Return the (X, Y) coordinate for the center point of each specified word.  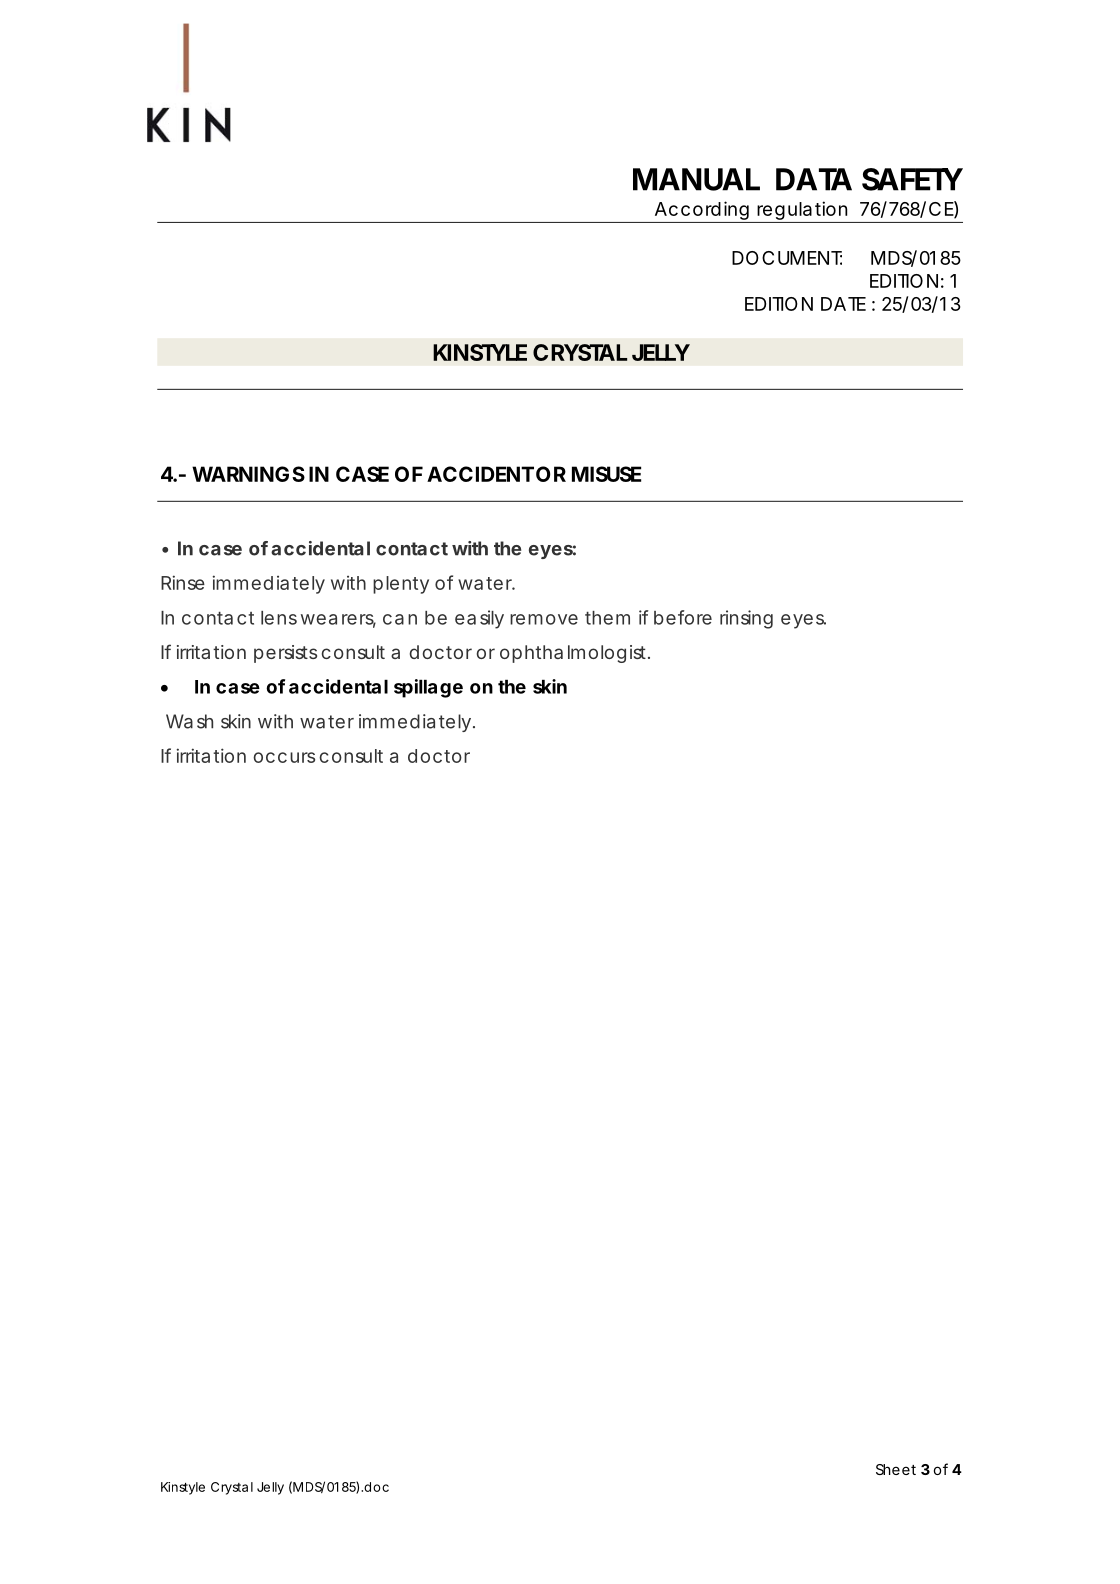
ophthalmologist (574, 654)
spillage (428, 688)
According (701, 212)
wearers (338, 620)
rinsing (746, 619)
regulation (802, 212)
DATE (843, 304)
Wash (189, 721)
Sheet (896, 1469)
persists (285, 654)
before (683, 617)
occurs (284, 757)
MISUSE (606, 474)
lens (279, 618)
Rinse (183, 582)
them (607, 618)
